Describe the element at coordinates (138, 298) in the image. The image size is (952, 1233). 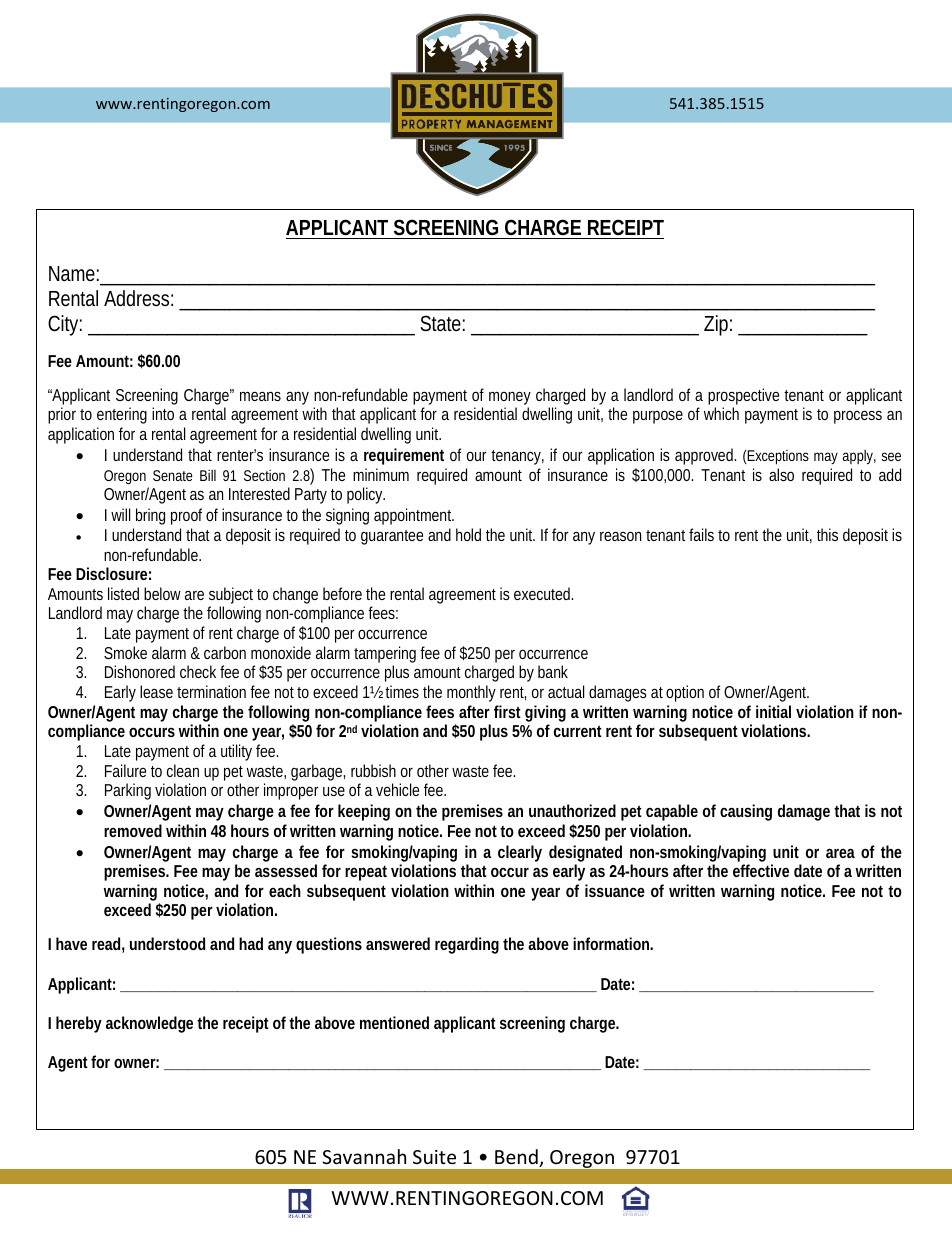
I see `Address` at that location.
